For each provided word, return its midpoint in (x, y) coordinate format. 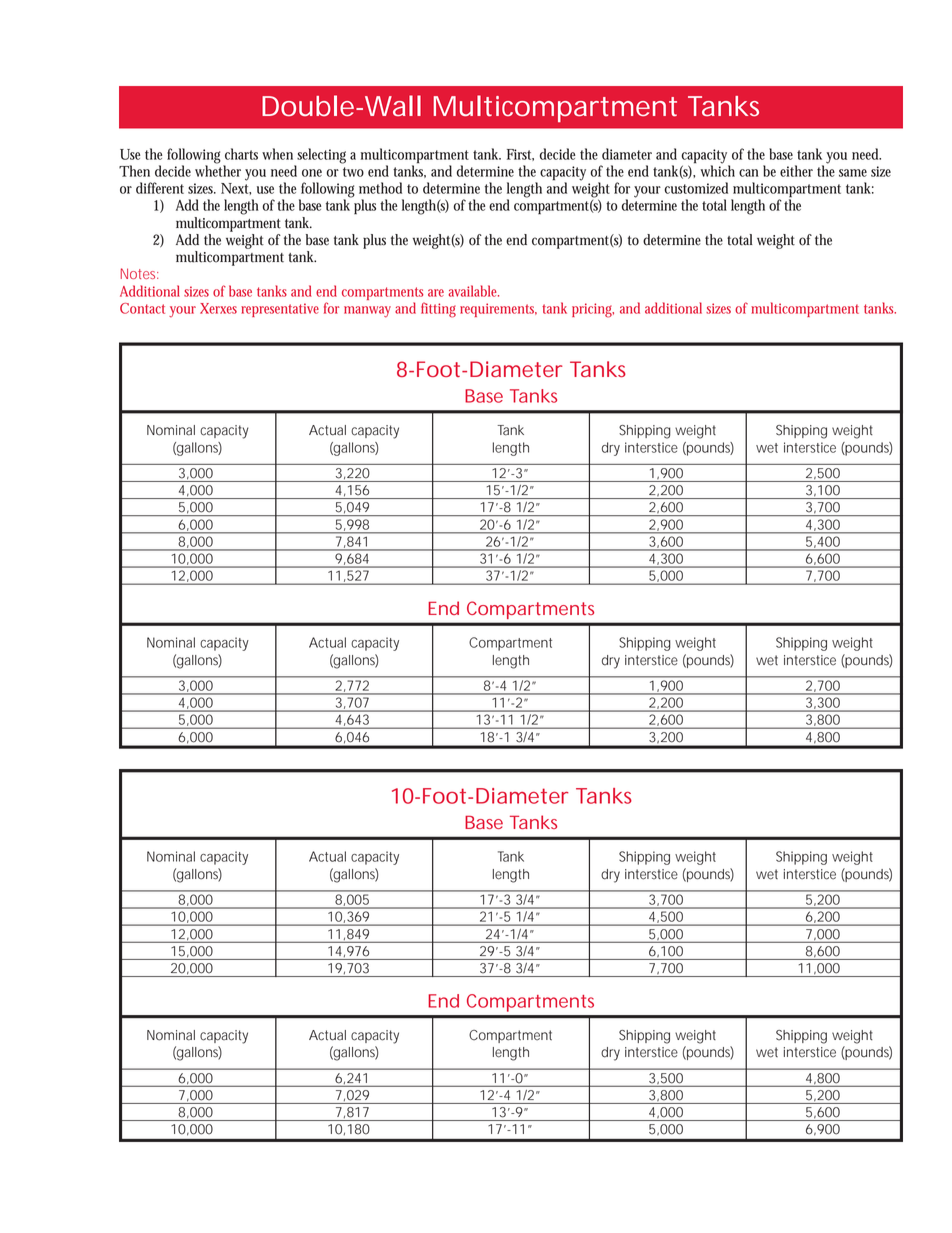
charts (241, 154)
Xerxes (218, 308)
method (380, 188)
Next (236, 189)
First (520, 155)
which (717, 170)
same (853, 173)
